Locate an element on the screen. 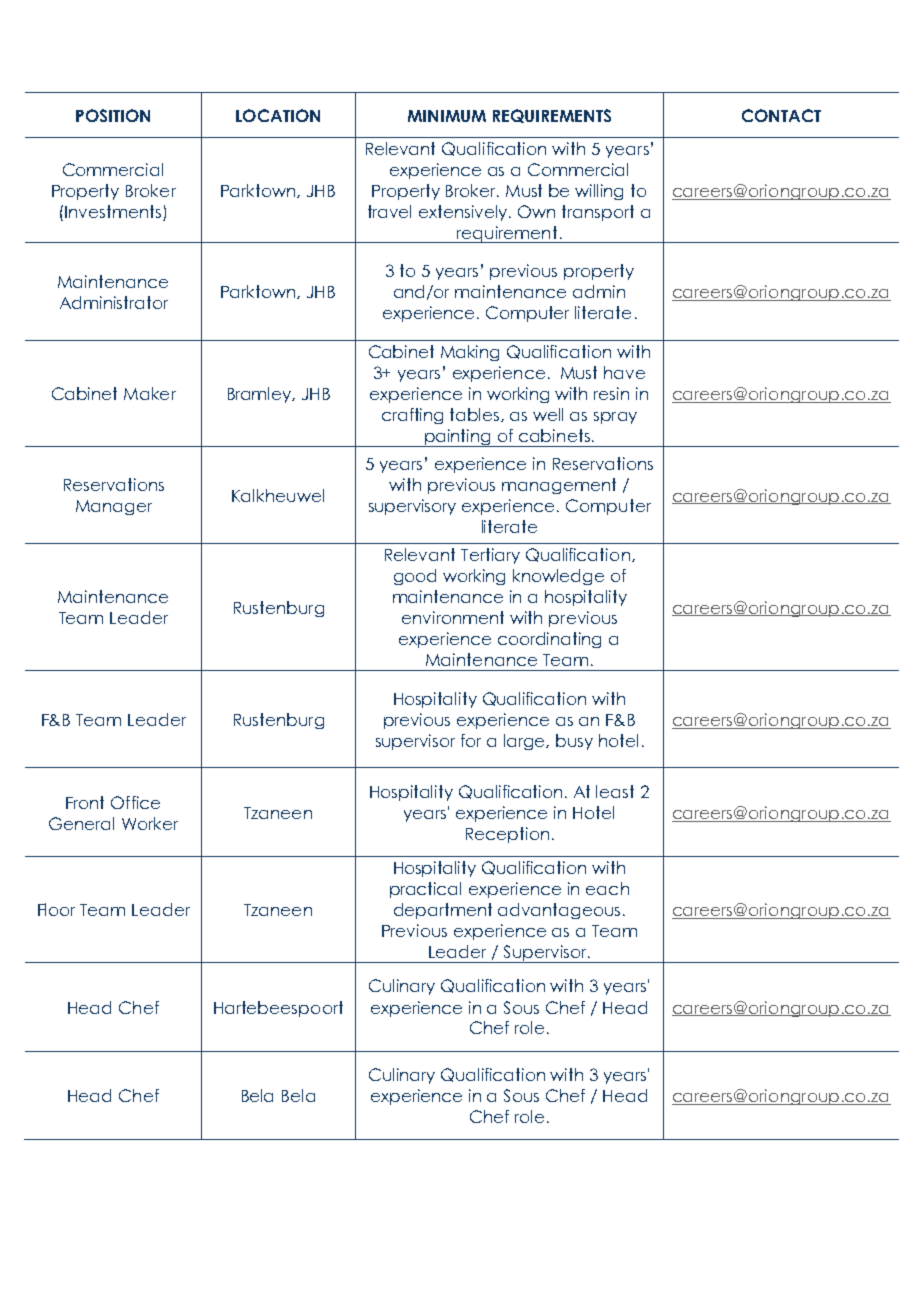  coordinating is located at coordinates (549, 640).
